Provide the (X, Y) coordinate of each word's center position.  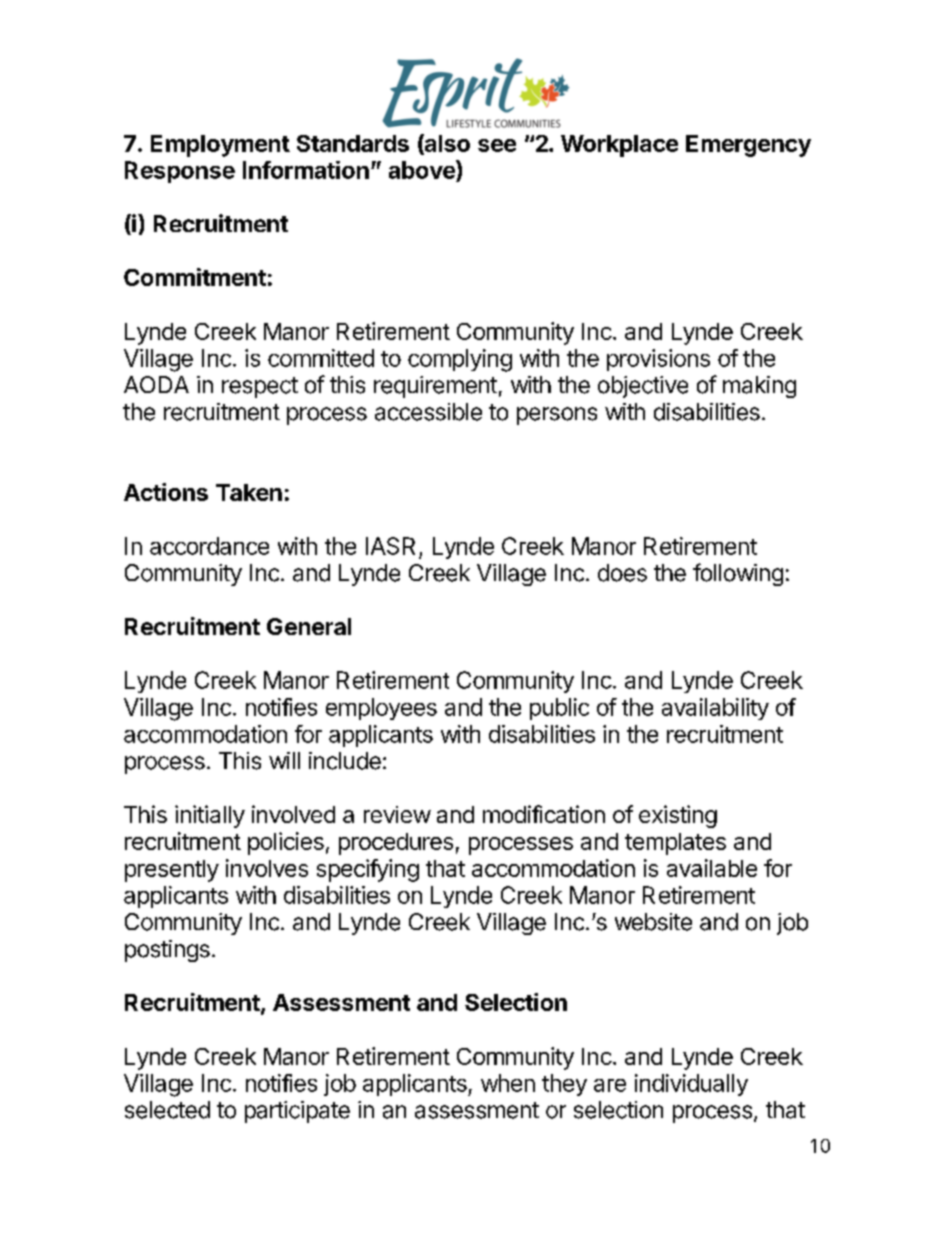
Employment (220, 146)
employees (381, 709)
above (423, 169)
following (738, 574)
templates (675, 844)
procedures (396, 844)
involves (267, 868)
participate (297, 1112)
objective (643, 387)
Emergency (748, 146)
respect (260, 387)
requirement (435, 387)
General (309, 626)
